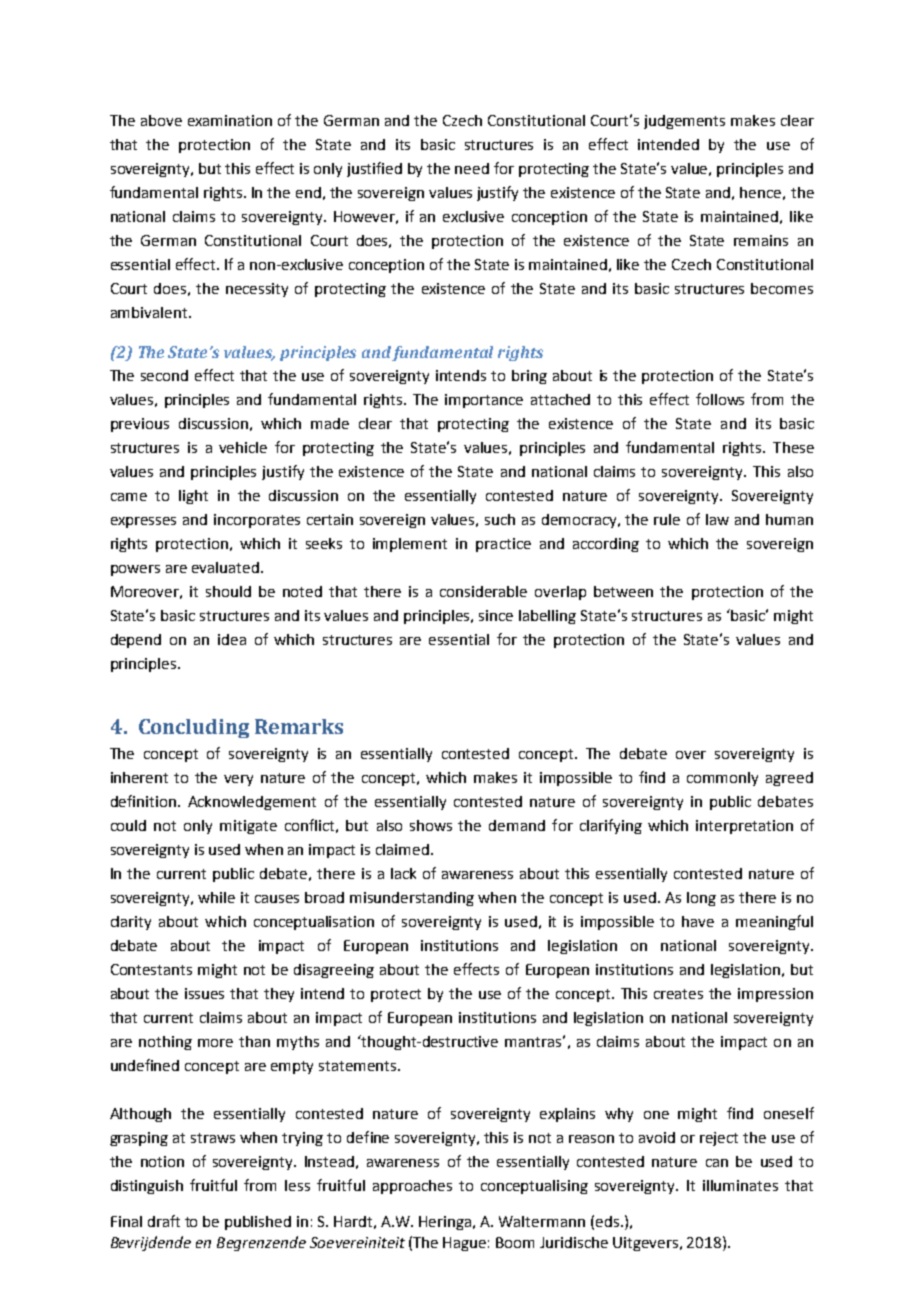 The width and height of the screenshot is (924, 1308). What do you see at coordinates (230, 120) in the screenshot?
I see `examination` at bounding box center [230, 120].
